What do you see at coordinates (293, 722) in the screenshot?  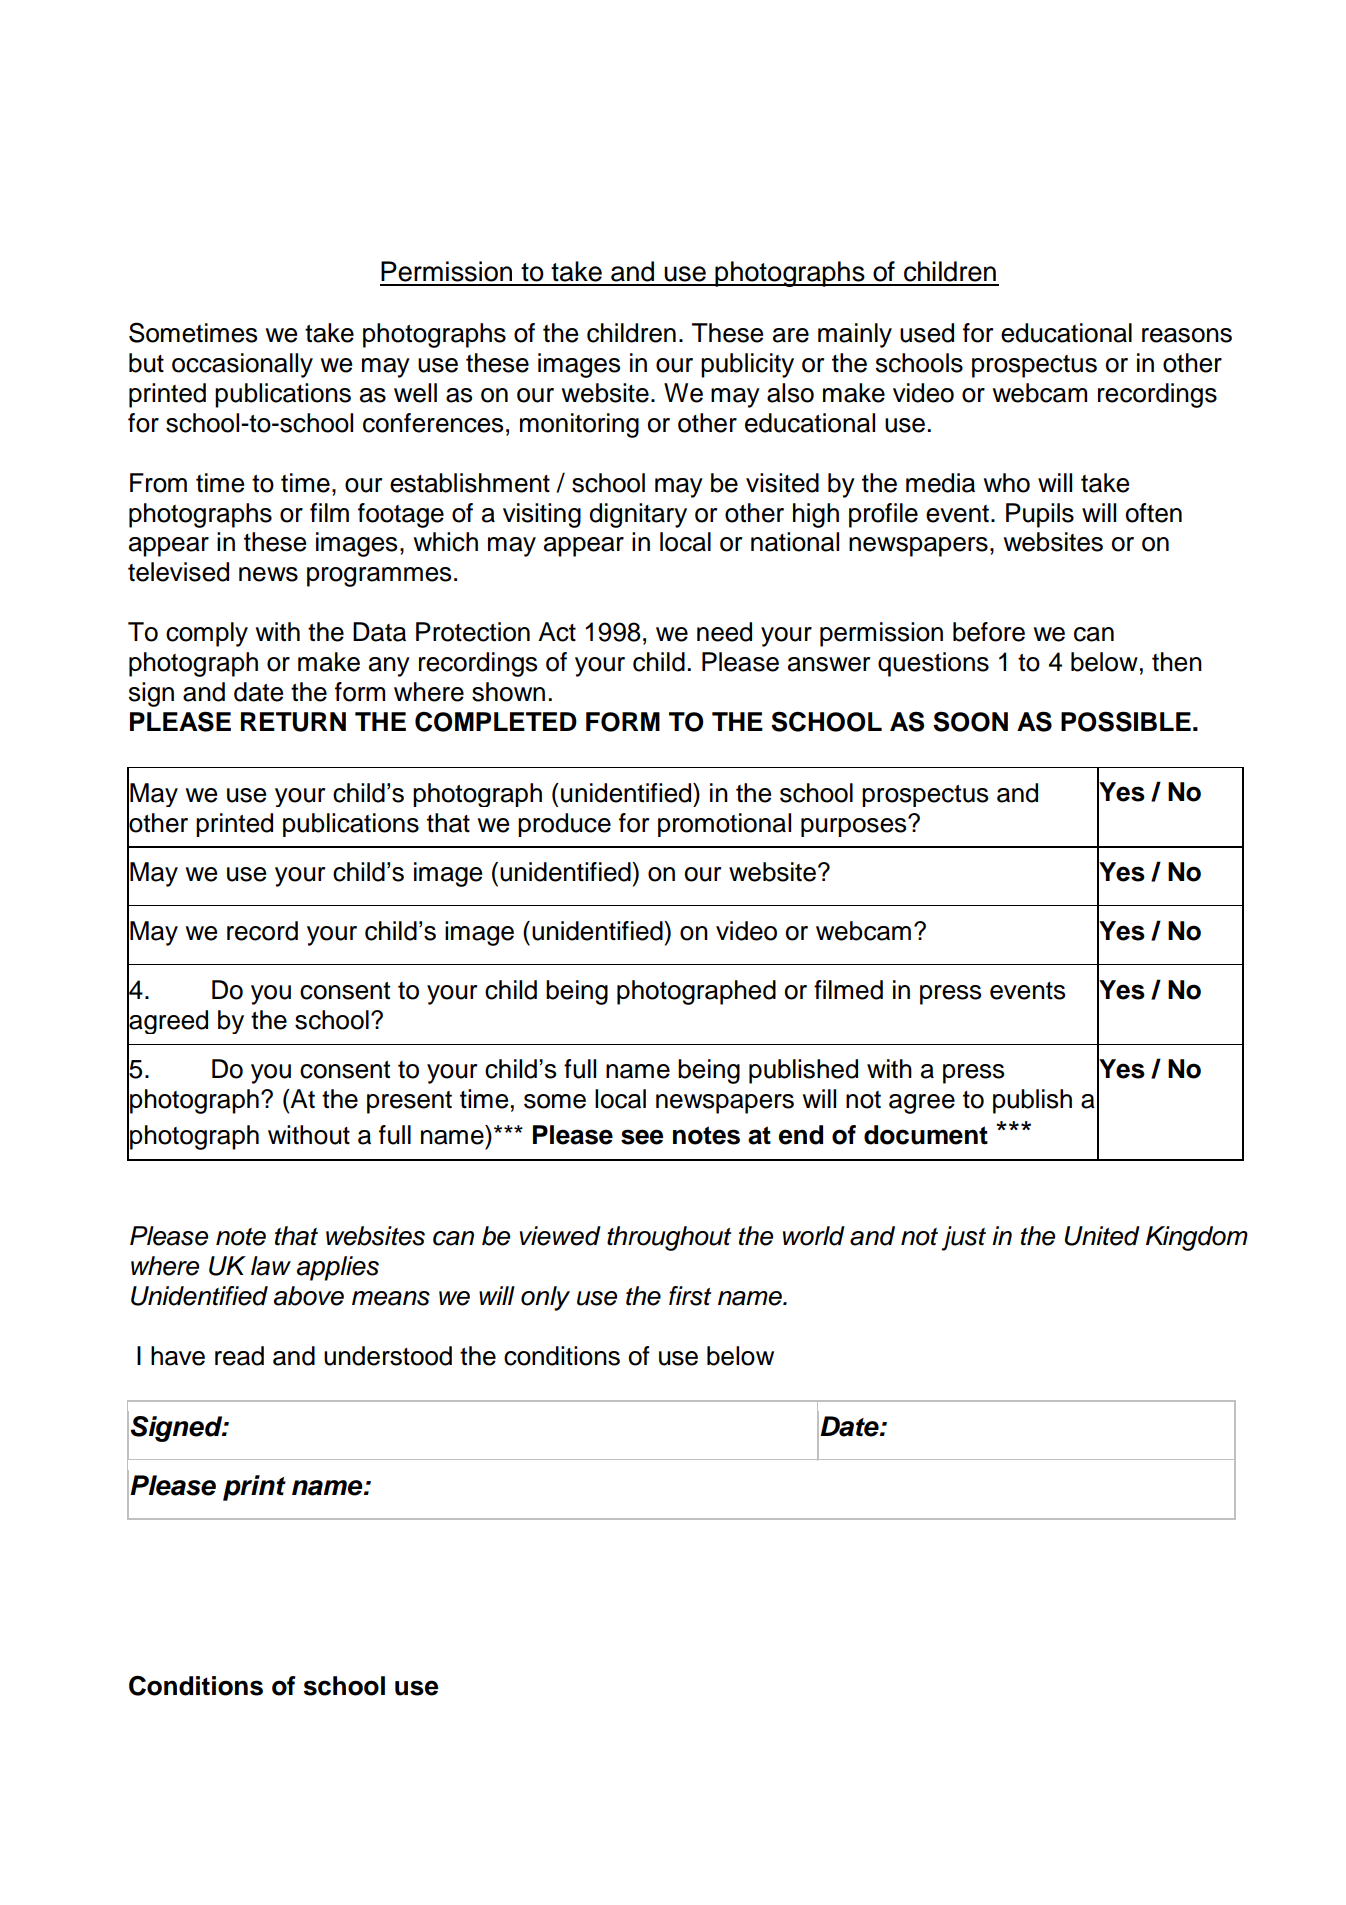 I see `RETURN` at bounding box center [293, 722].
